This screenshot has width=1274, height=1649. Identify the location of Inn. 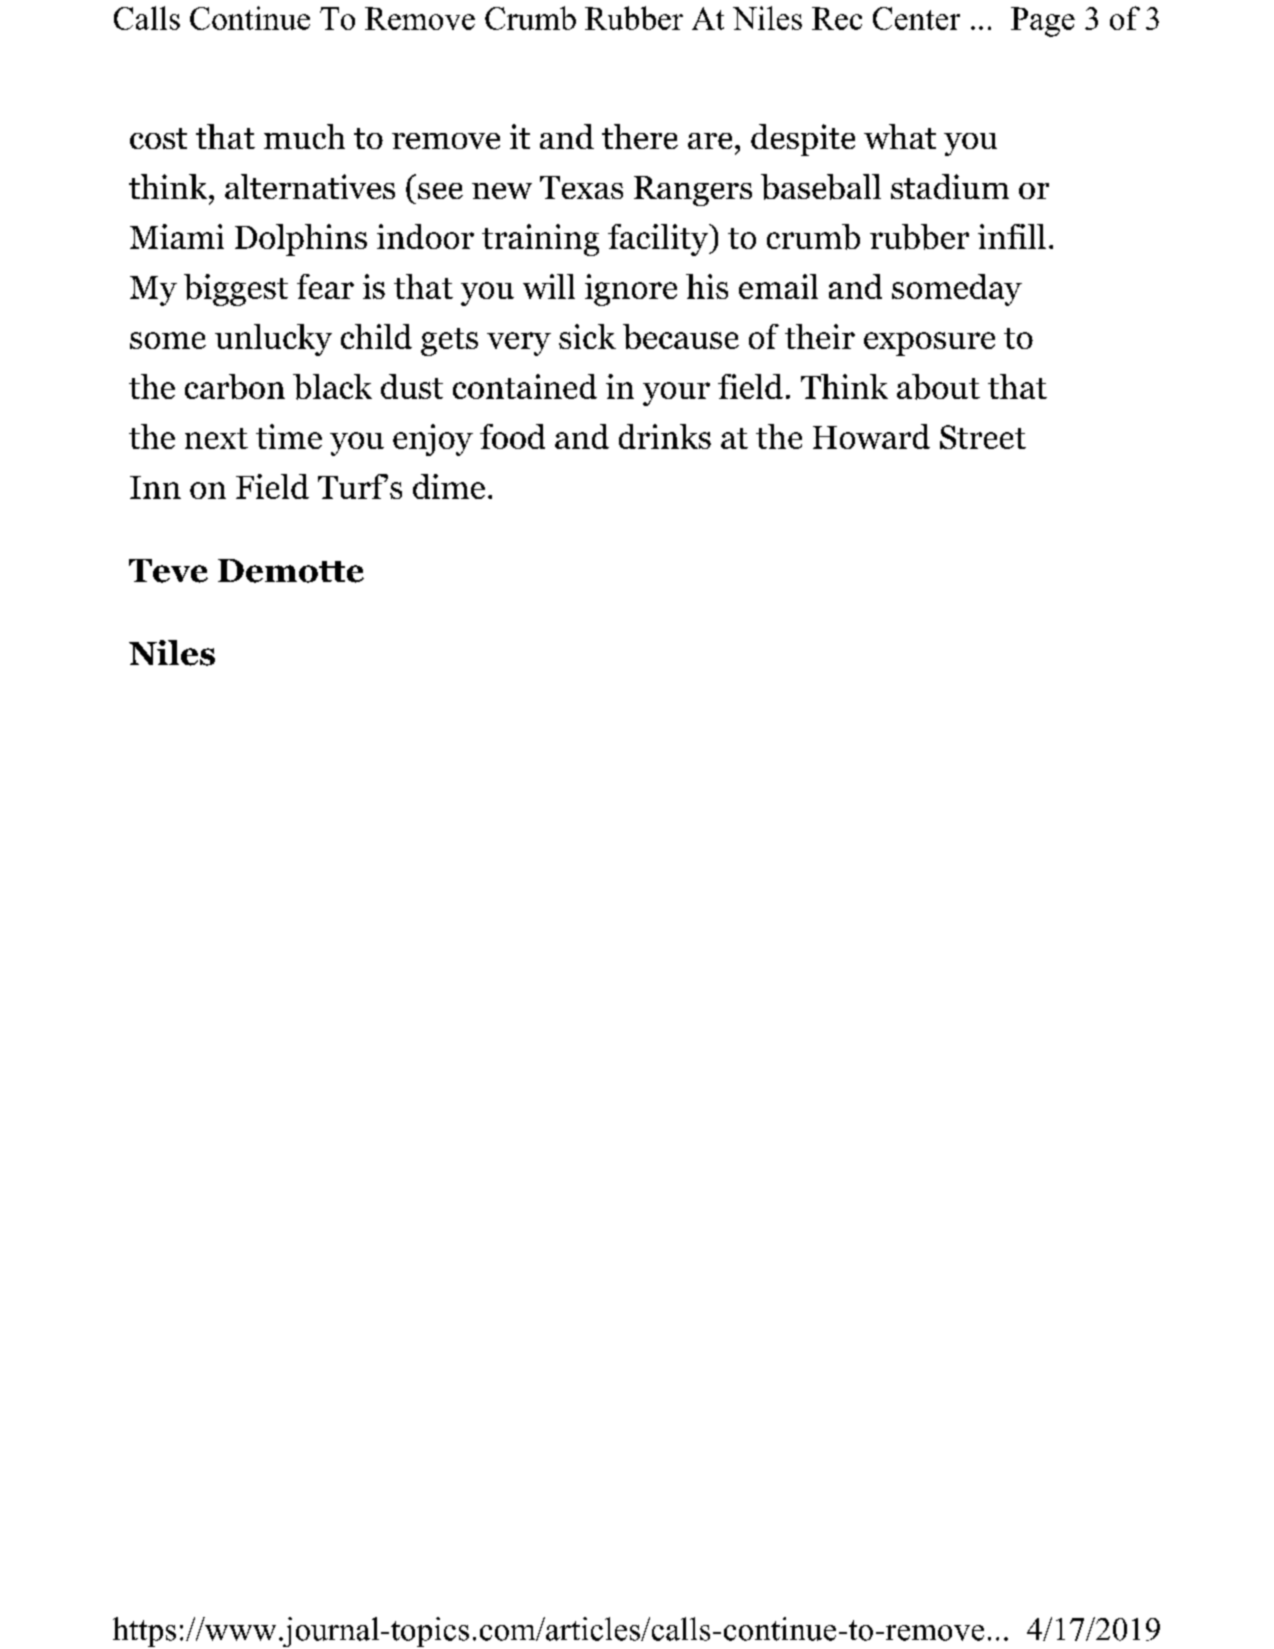
(155, 487).
